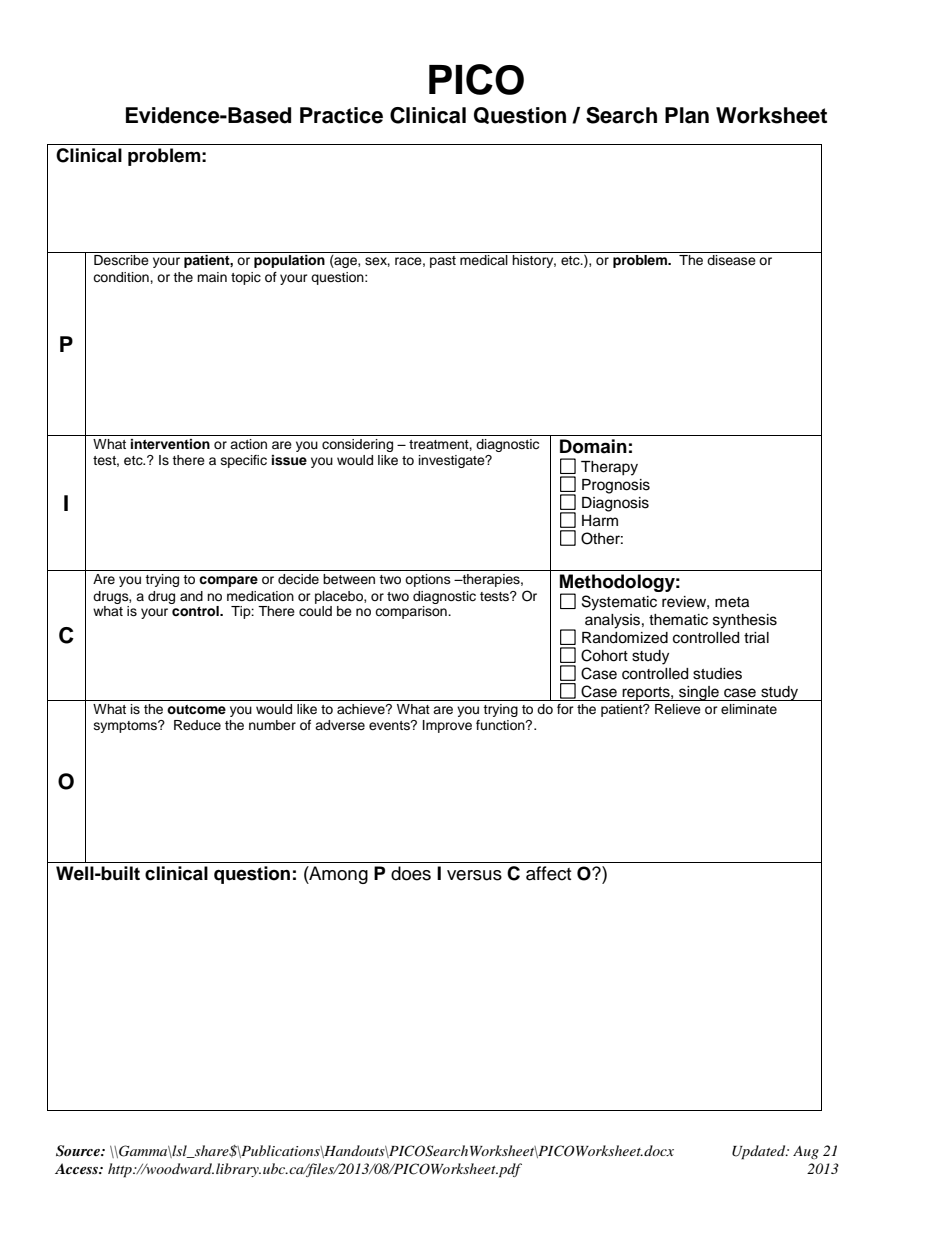  I want to click on synthesis, so click(745, 621).
